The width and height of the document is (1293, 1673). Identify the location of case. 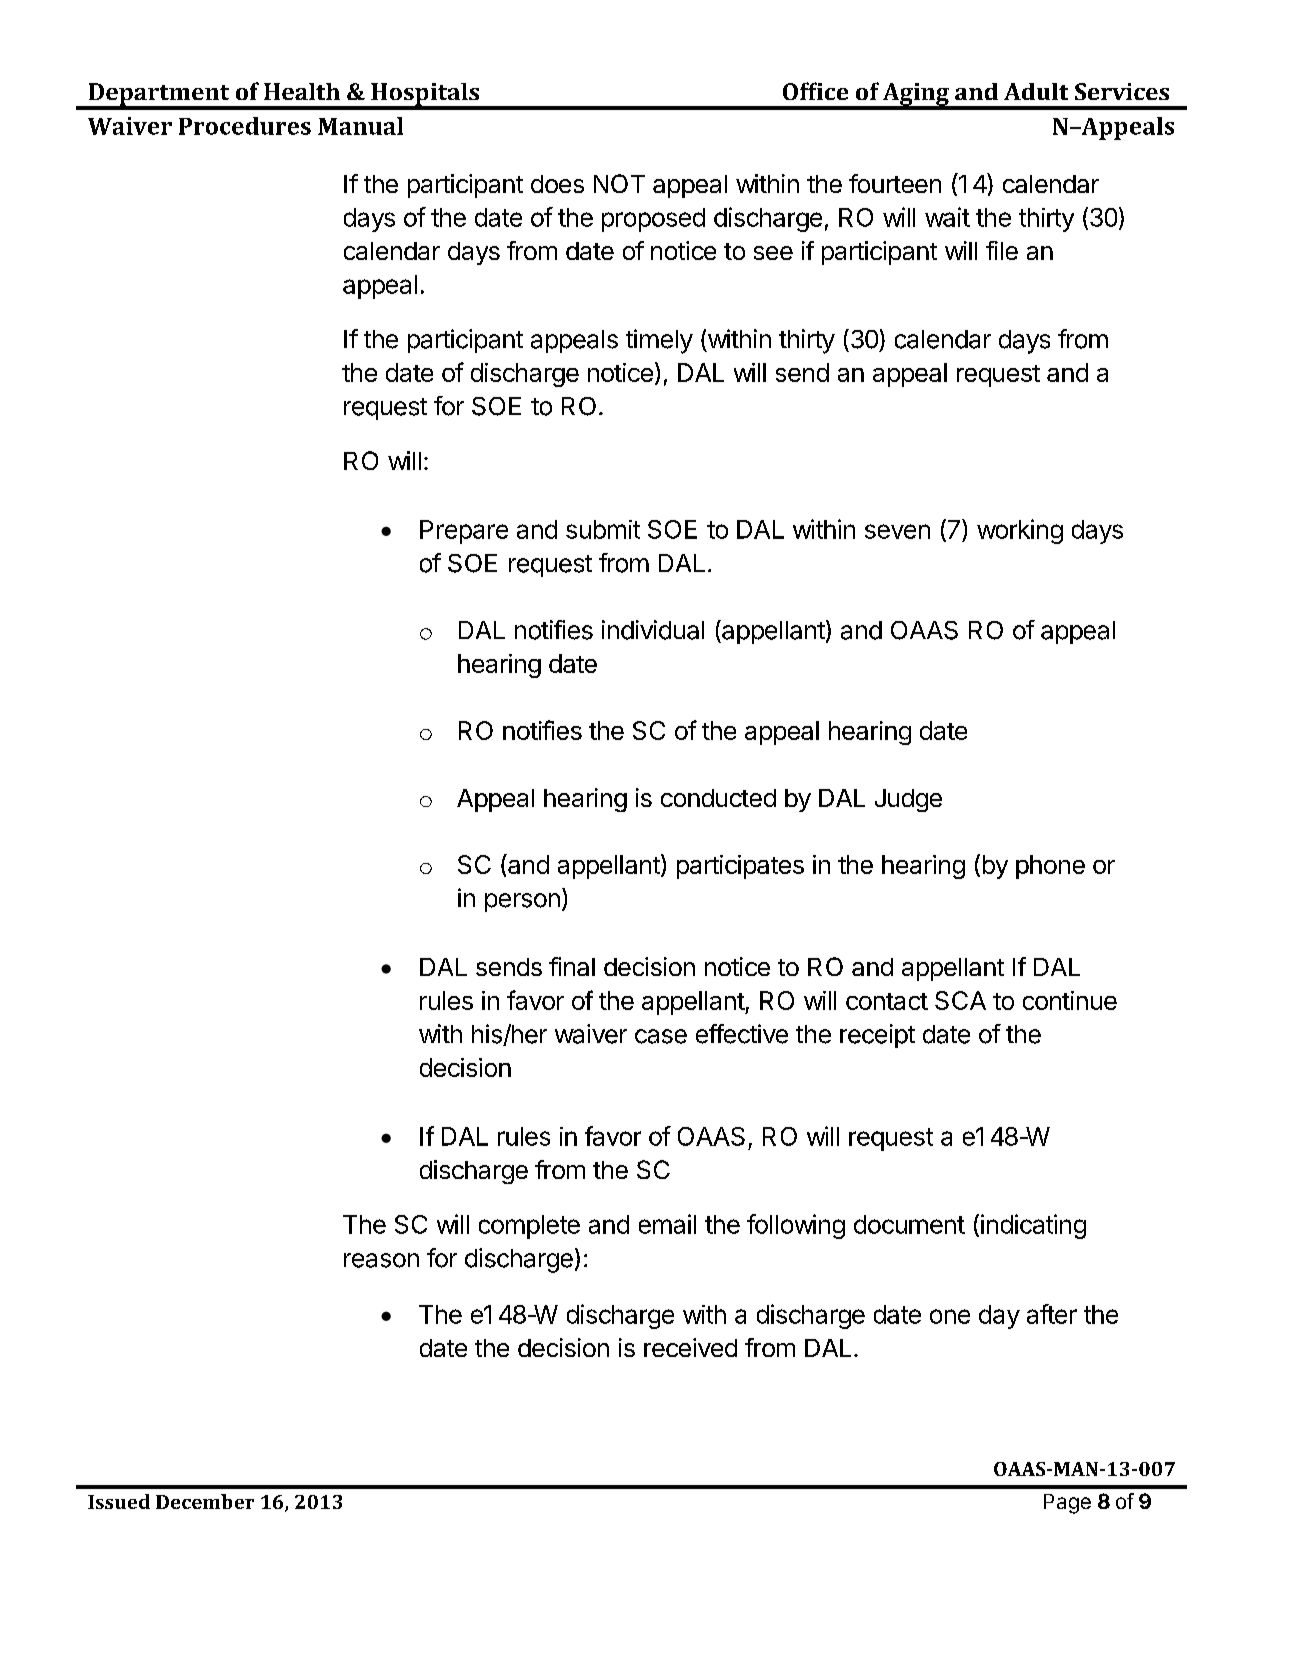
(661, 1036).
